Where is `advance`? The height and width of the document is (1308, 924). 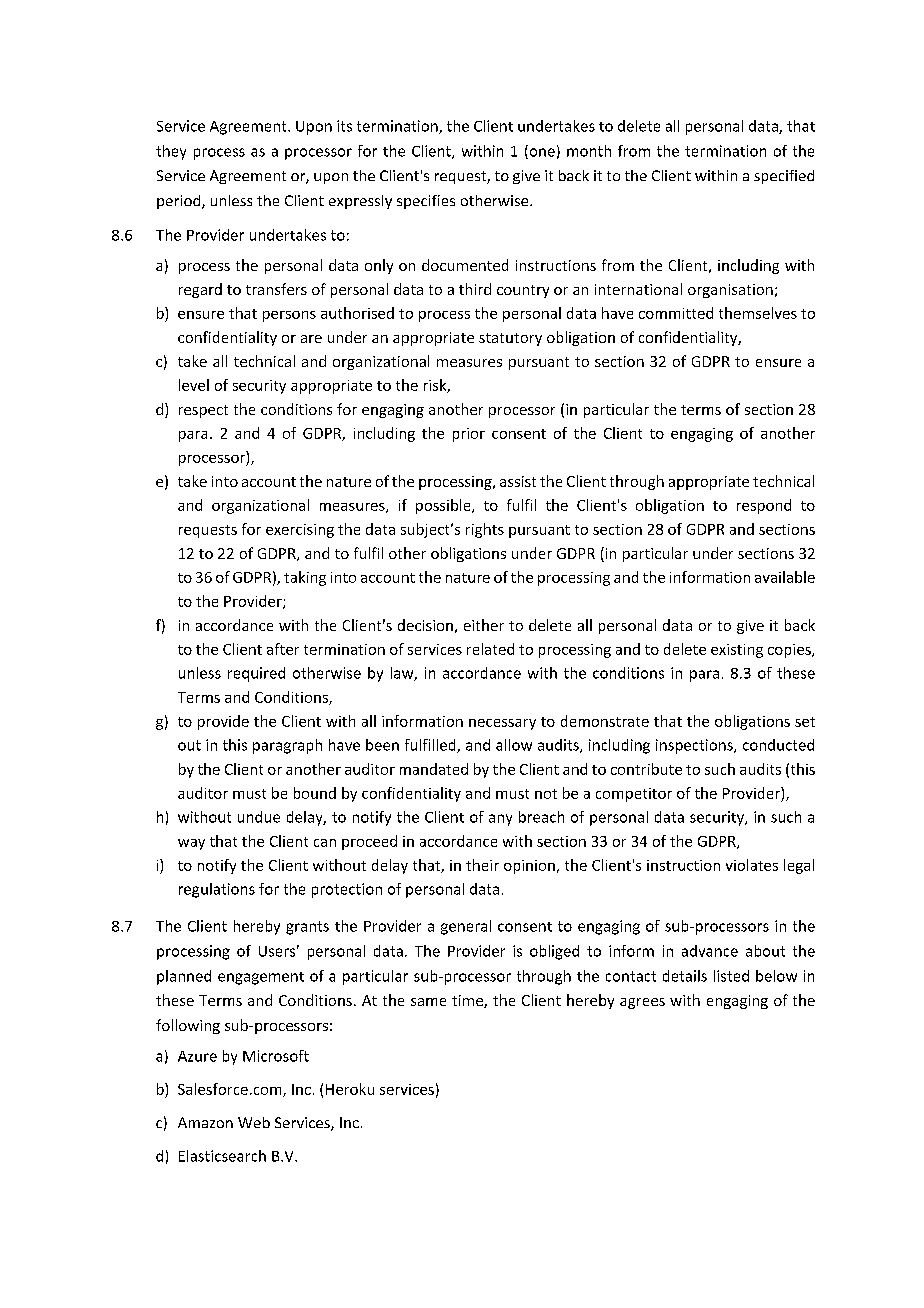 advance is located at coordinates (710, 951).
